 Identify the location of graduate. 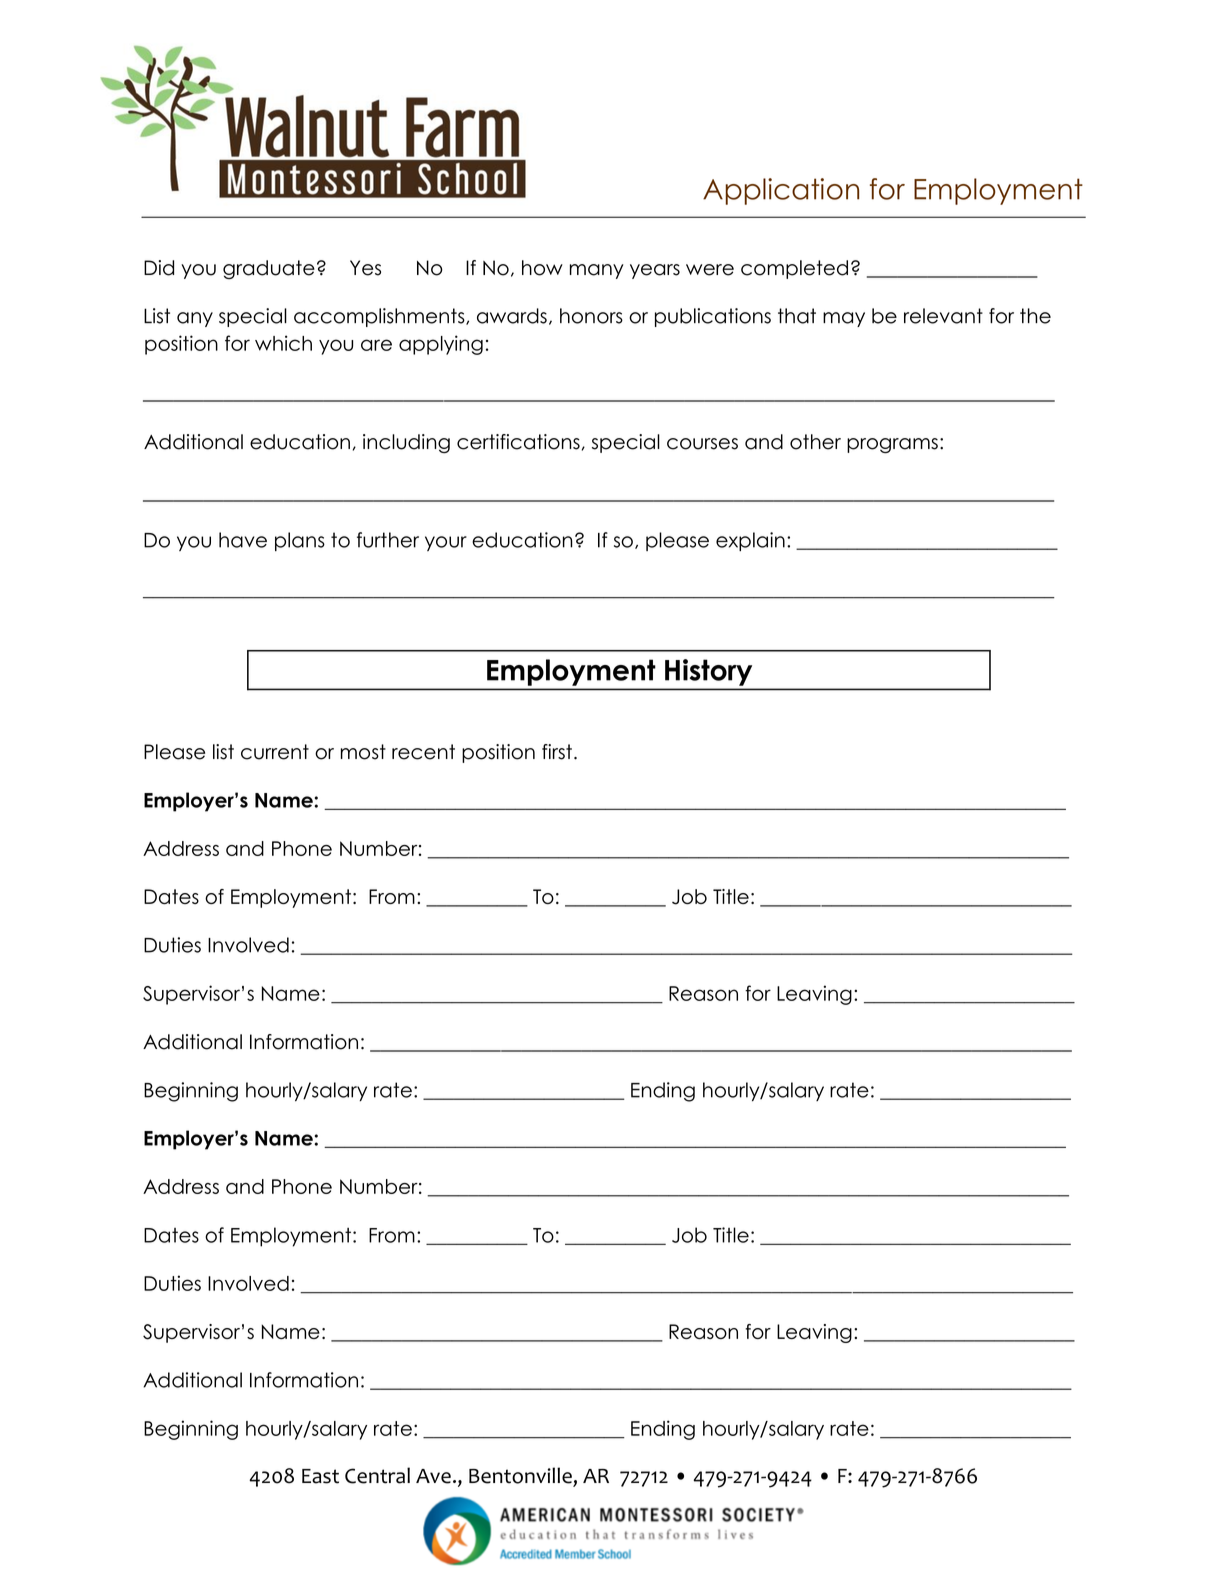
(269, 269).
